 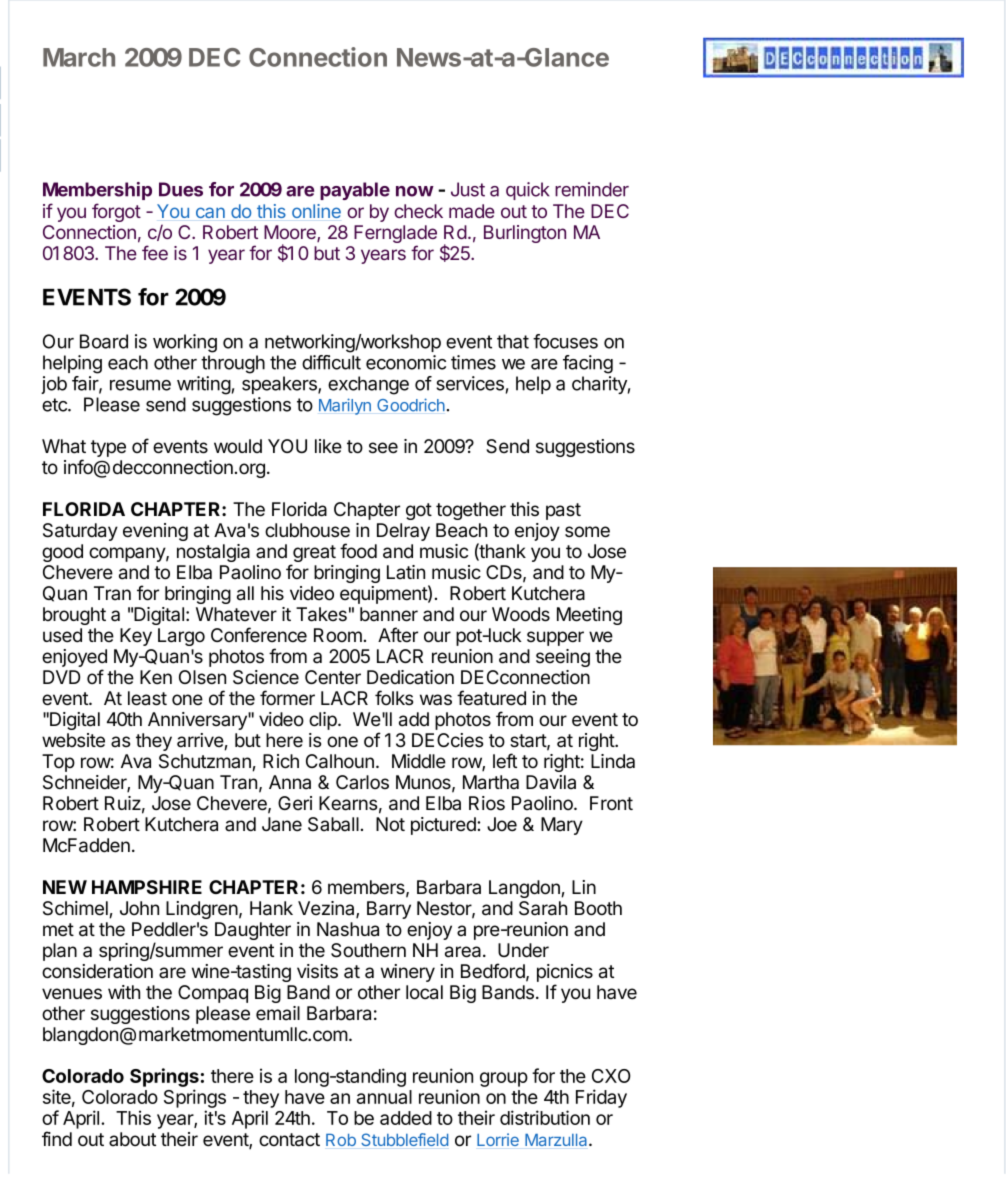 What do you see at coordinates (563, 658) in the document?
I see `seeing` at bounding box center [563, 658].
